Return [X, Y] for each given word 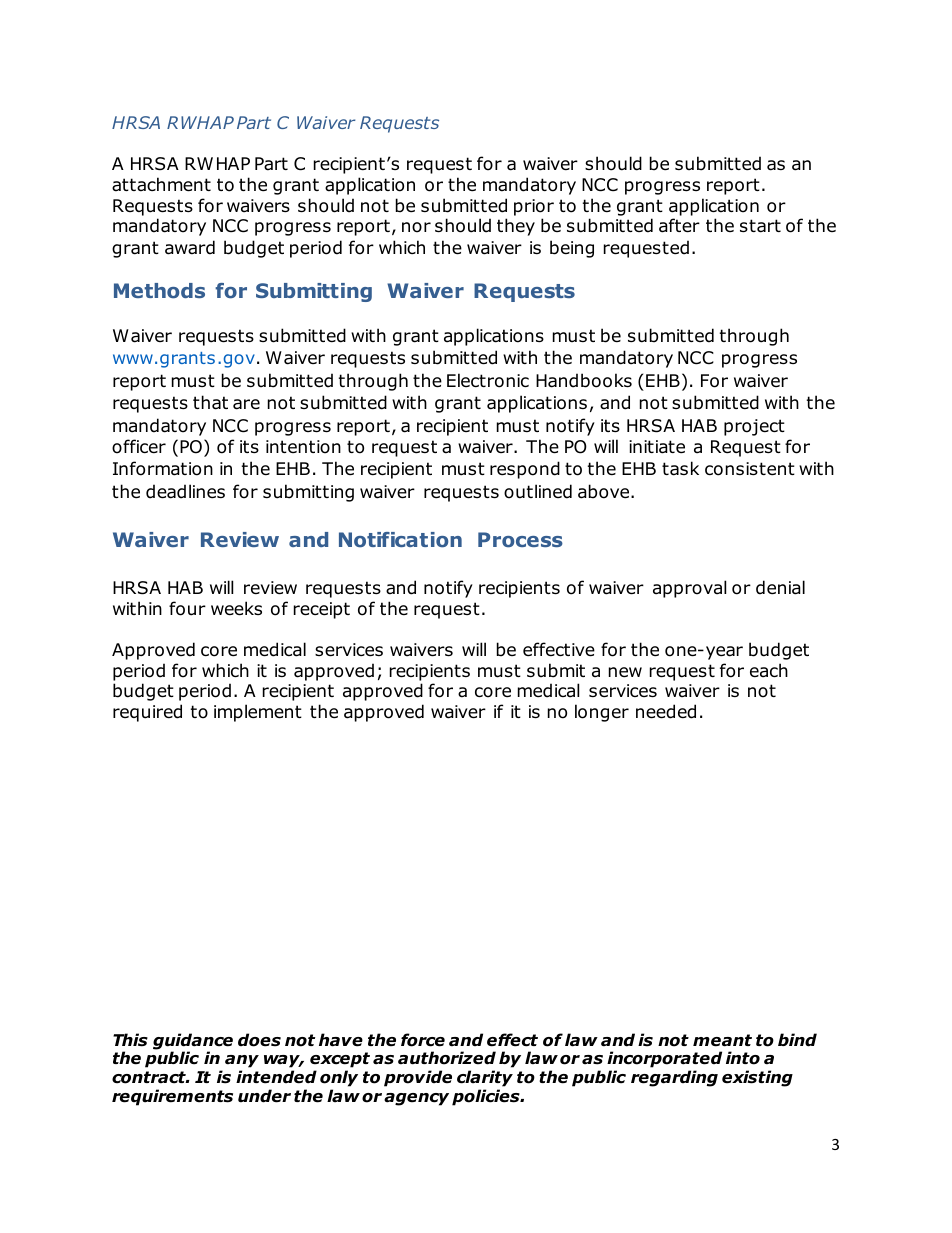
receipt [322, 610]
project [754, 427]
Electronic [488, 380]
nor [416, 227]
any [242, 1063]
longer [602, 713]
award [190, 247]
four [187, 608]
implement [258, 713]
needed [666, 711]
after [679, 225]
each [769, 670]
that [210, 402]
